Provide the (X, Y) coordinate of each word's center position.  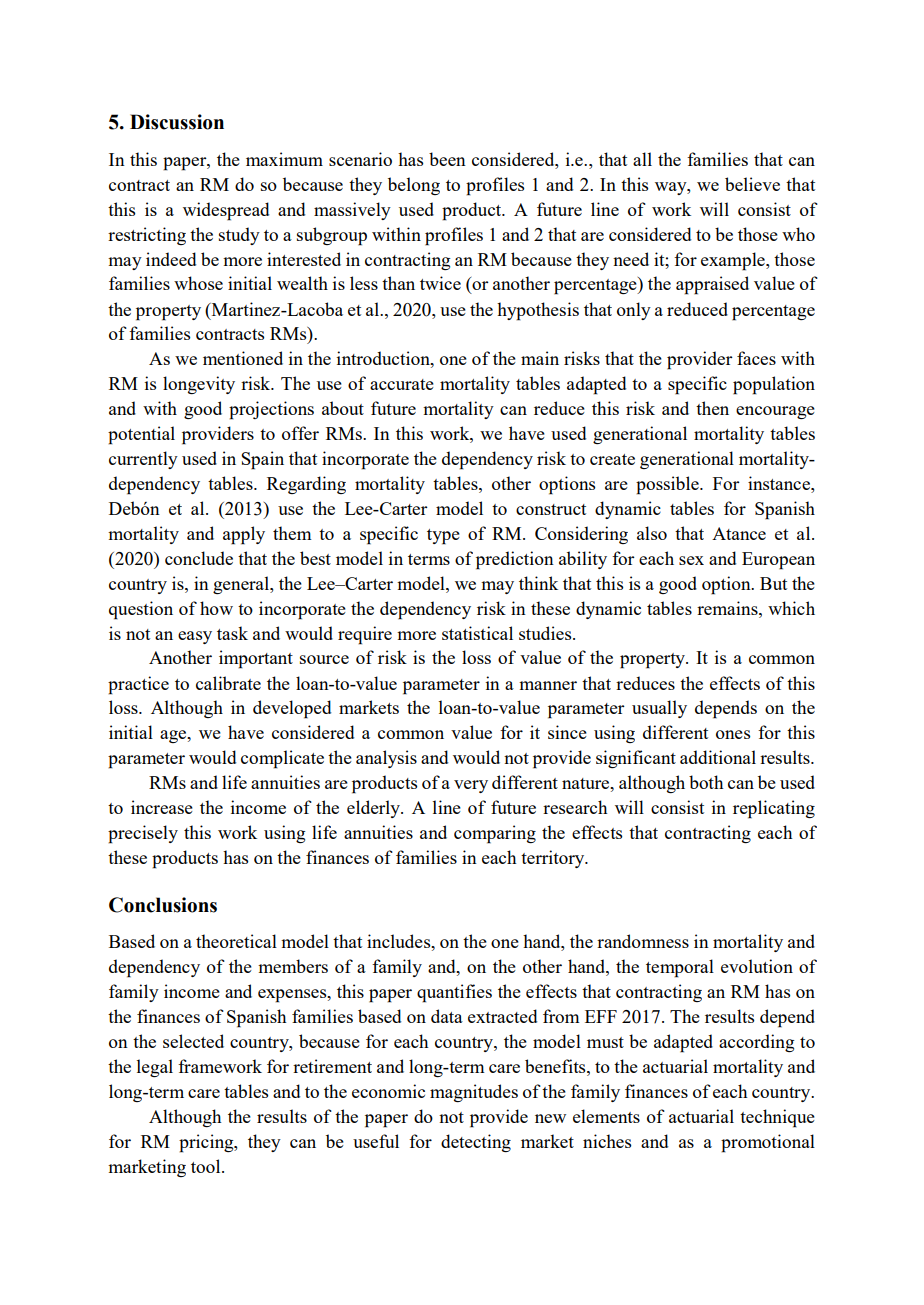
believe (752, 184)
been (447, 159)
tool (207, 1166)
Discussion (177, 122)
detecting (476, 1143)
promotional (768, 1143)
